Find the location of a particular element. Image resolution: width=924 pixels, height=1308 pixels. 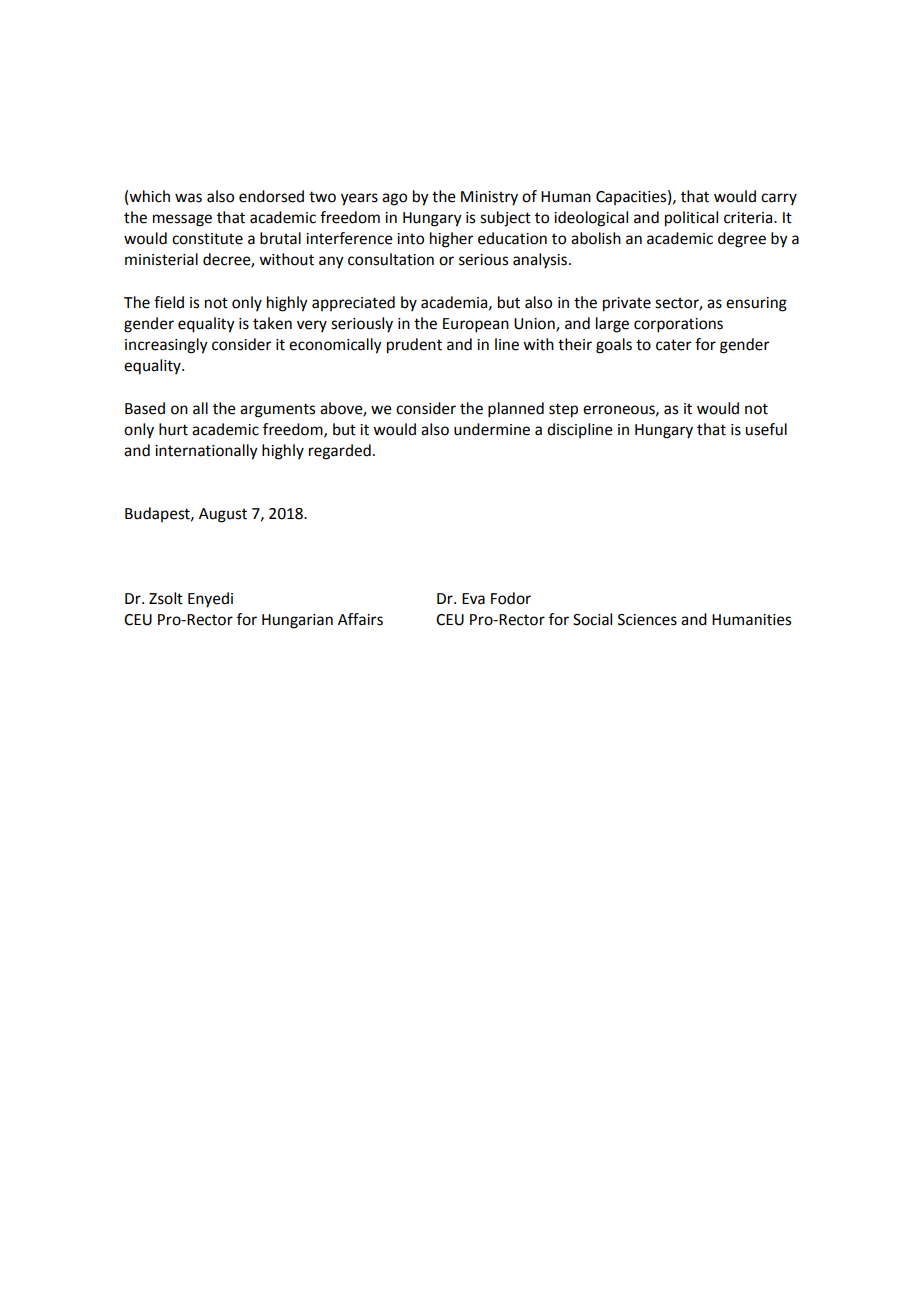

was is located at coordinates (188, 198).
